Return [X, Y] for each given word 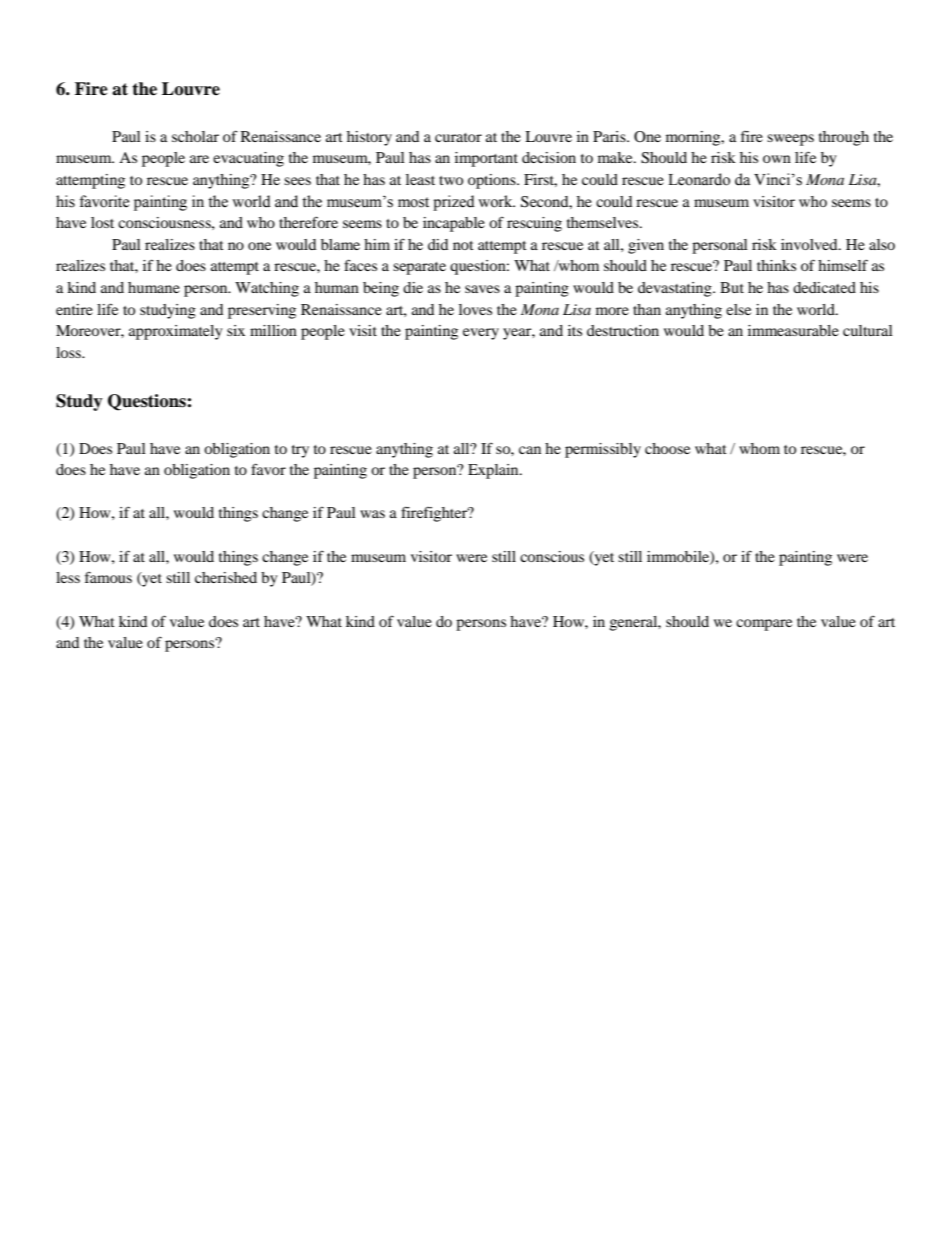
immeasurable [793, 330]
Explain [494, 471]
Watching [267, 289]
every [481, 334]
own [777, 159]
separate [419, 268]
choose [667, 448]
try [300, 451]
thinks [776, 265]
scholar [195, 136]
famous [108, 577]
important [486, 159]
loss [69, 352]
